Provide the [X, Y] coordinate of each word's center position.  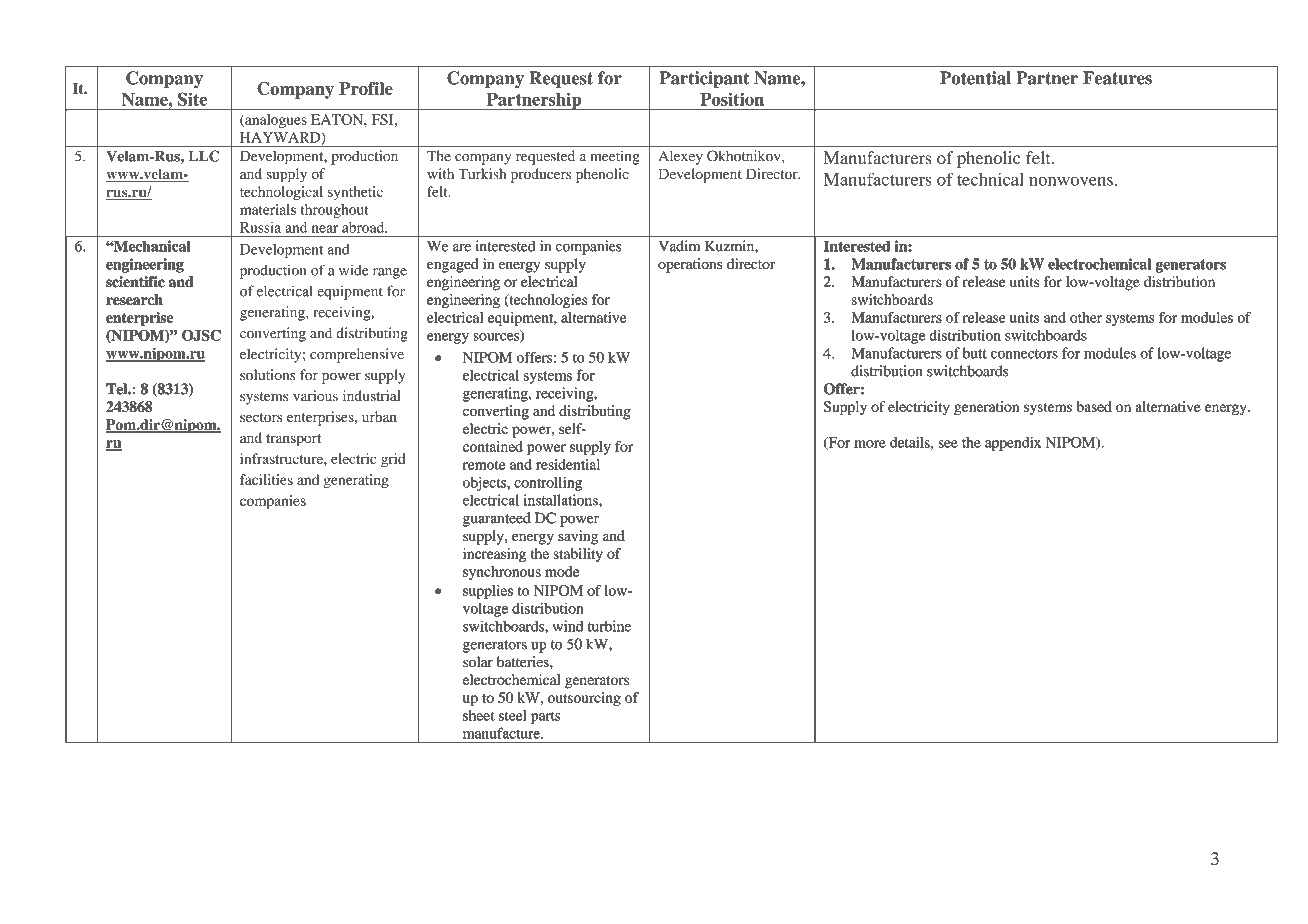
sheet [478, 715]
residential [568, 464]
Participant [704, 79]
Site [192, 99]
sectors [261, 417]
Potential [975, 78]
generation [986, 408]
